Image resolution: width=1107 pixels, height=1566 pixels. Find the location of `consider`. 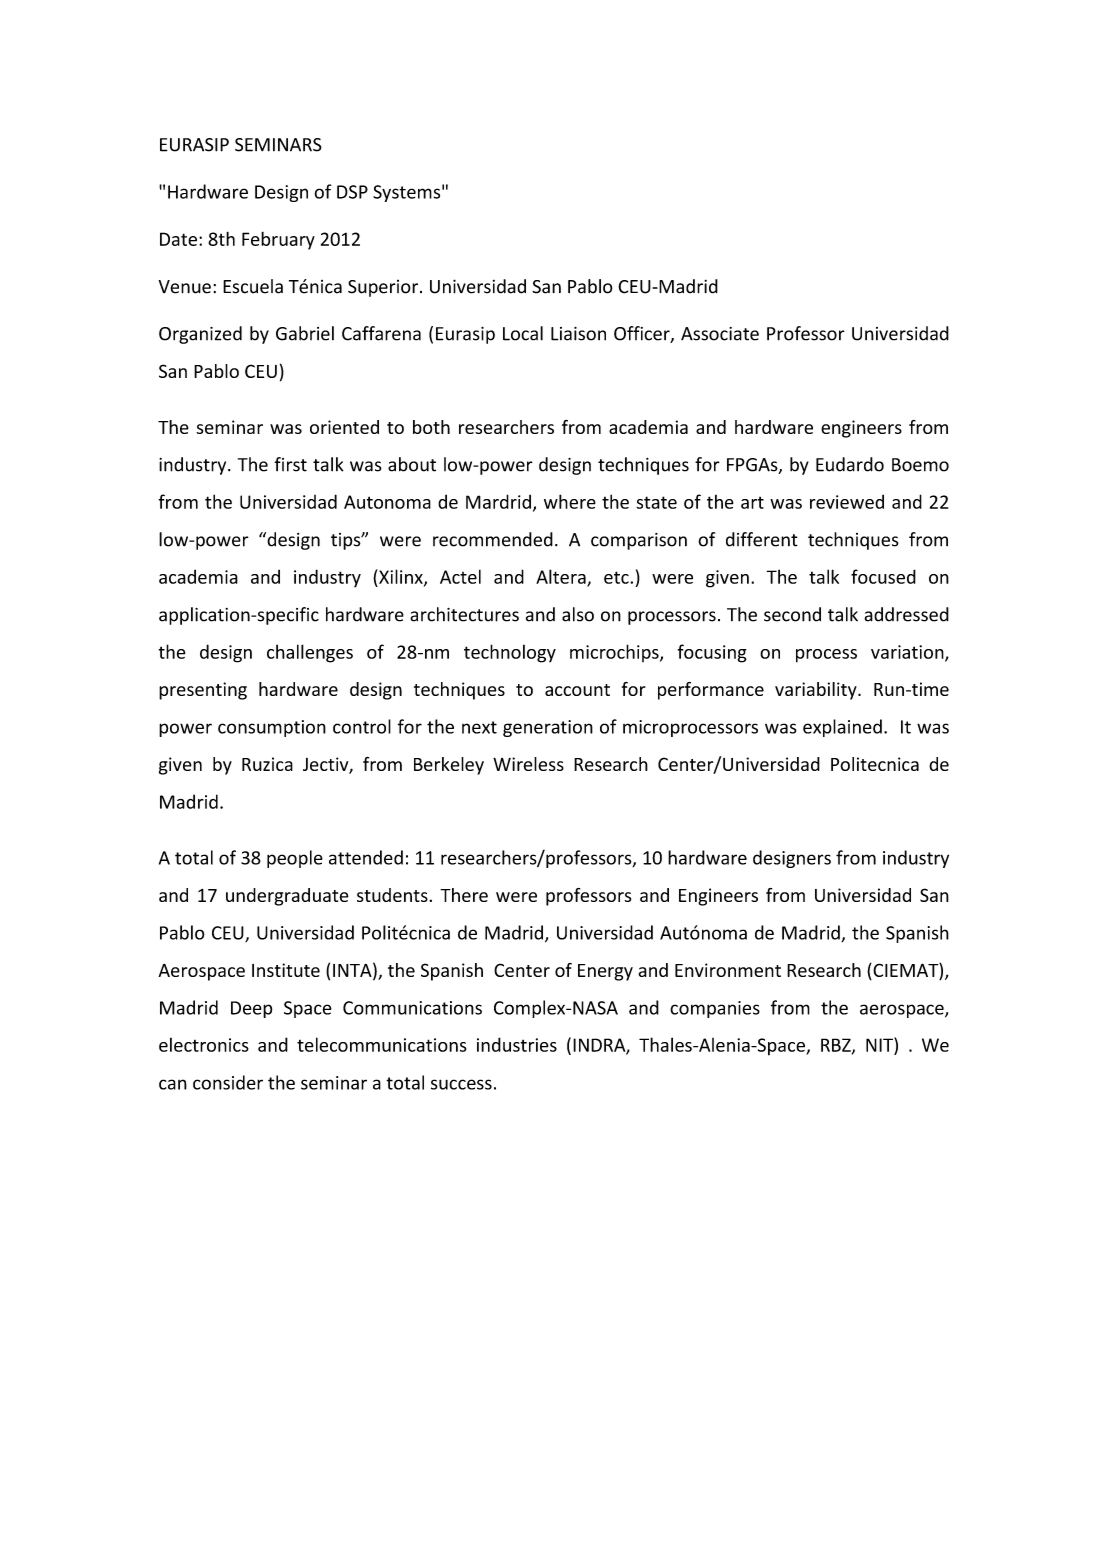

consider is located at coordinates (228, 1082).
